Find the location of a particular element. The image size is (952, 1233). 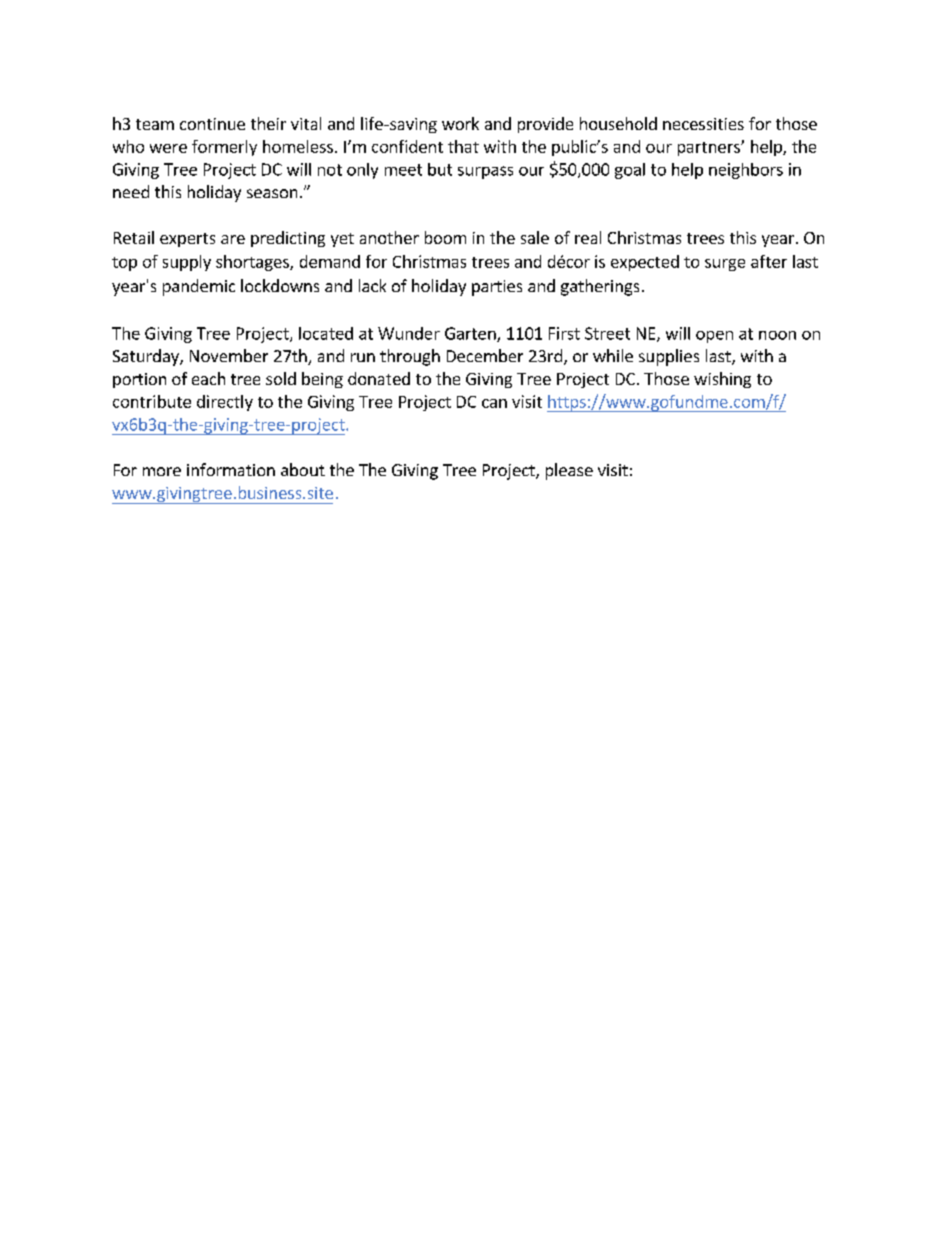

pandemic is located at coordinates (199, 287).
